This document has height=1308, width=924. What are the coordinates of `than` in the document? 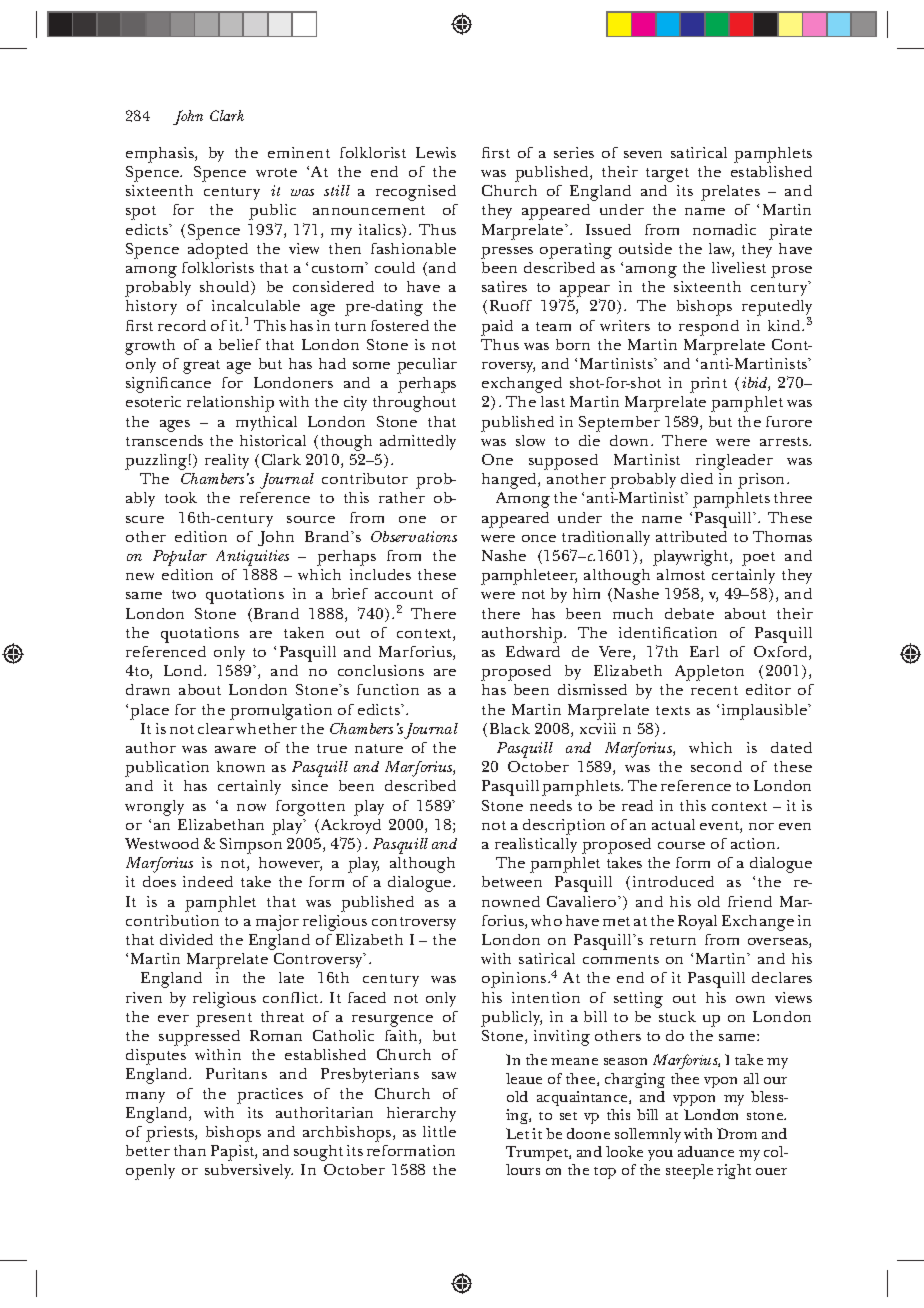 It's located at (190, 1150).
